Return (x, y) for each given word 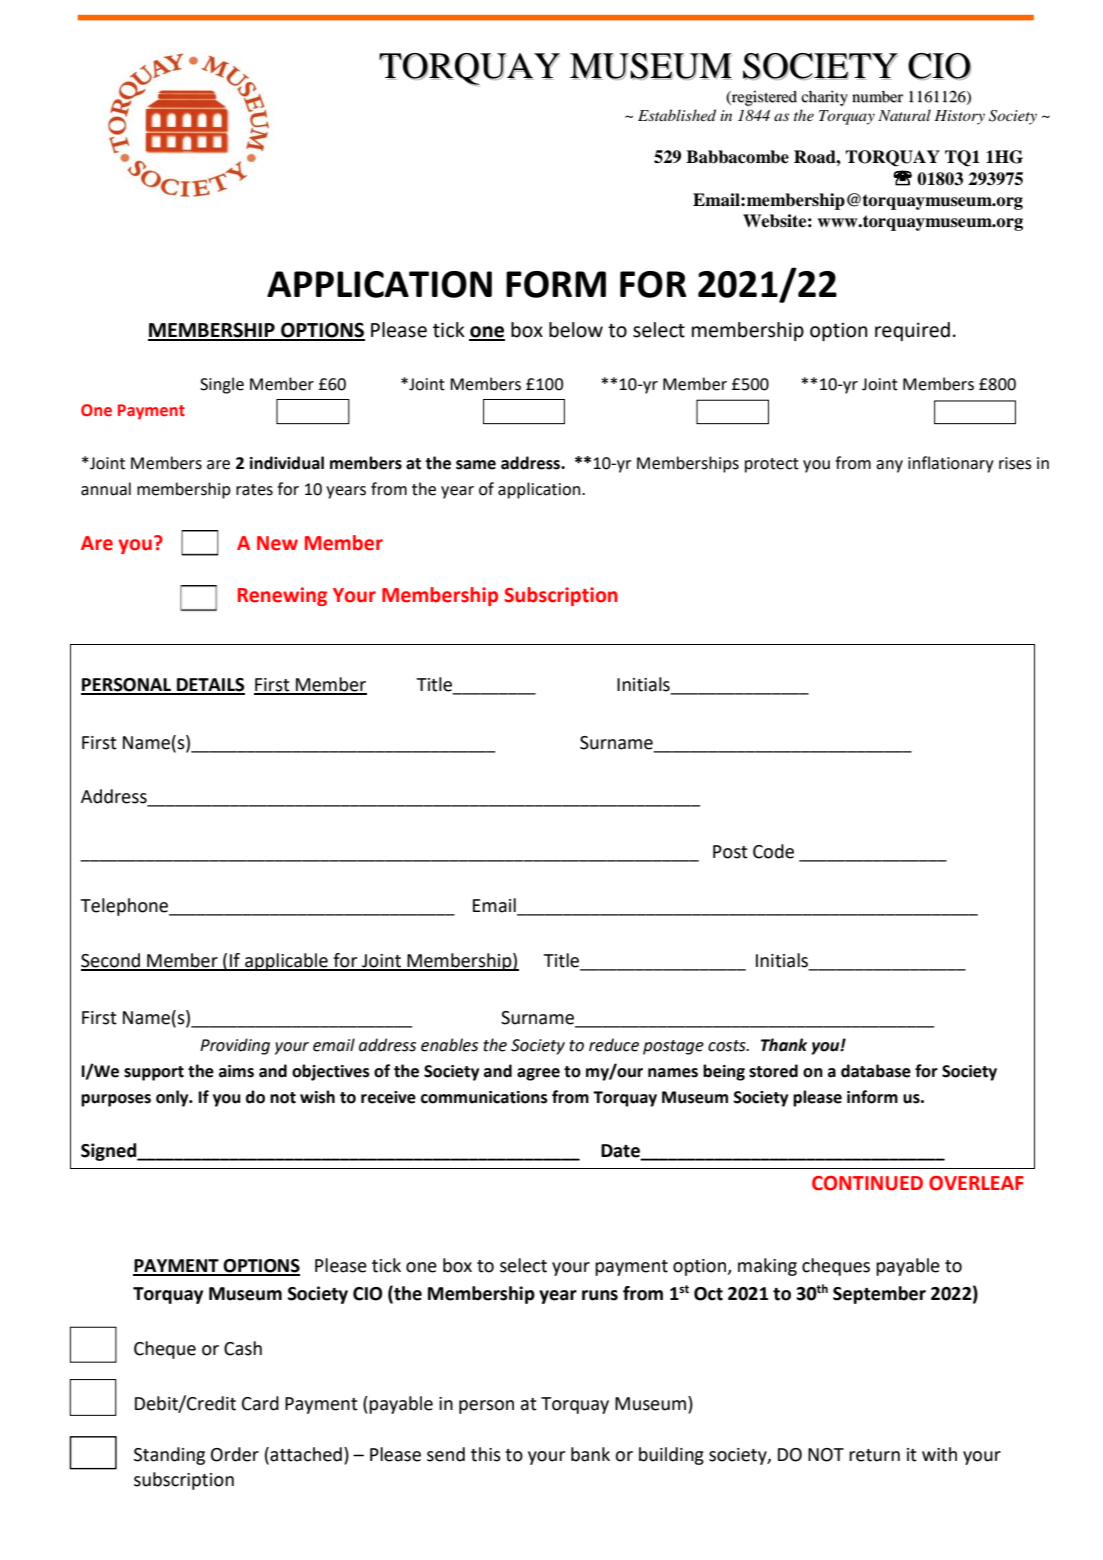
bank (590, 1454)
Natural (904, 115)
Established (677, 115)
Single (222, 385)
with (939, 1454)
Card (260, 1403)
